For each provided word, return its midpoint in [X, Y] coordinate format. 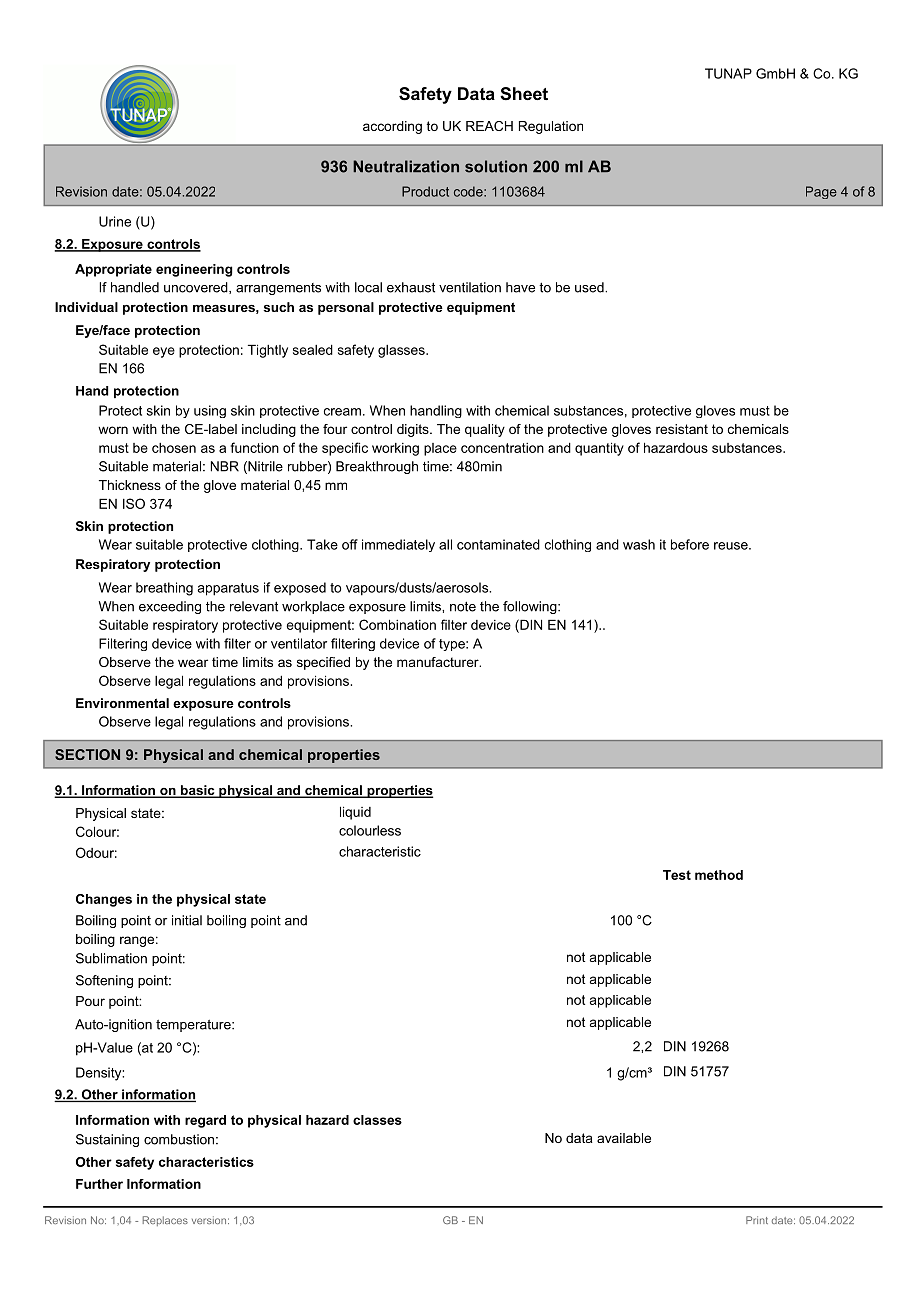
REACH [489, 126]
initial [187, 920]
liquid [355, 813]
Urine [115, 221]
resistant [682, 429]
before [690, 544]
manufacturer [439, 662]
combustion [179, 1139]
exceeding [170, 607]
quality [485, 430]
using [210, 411]
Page [821, 192]
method [719, 875]
